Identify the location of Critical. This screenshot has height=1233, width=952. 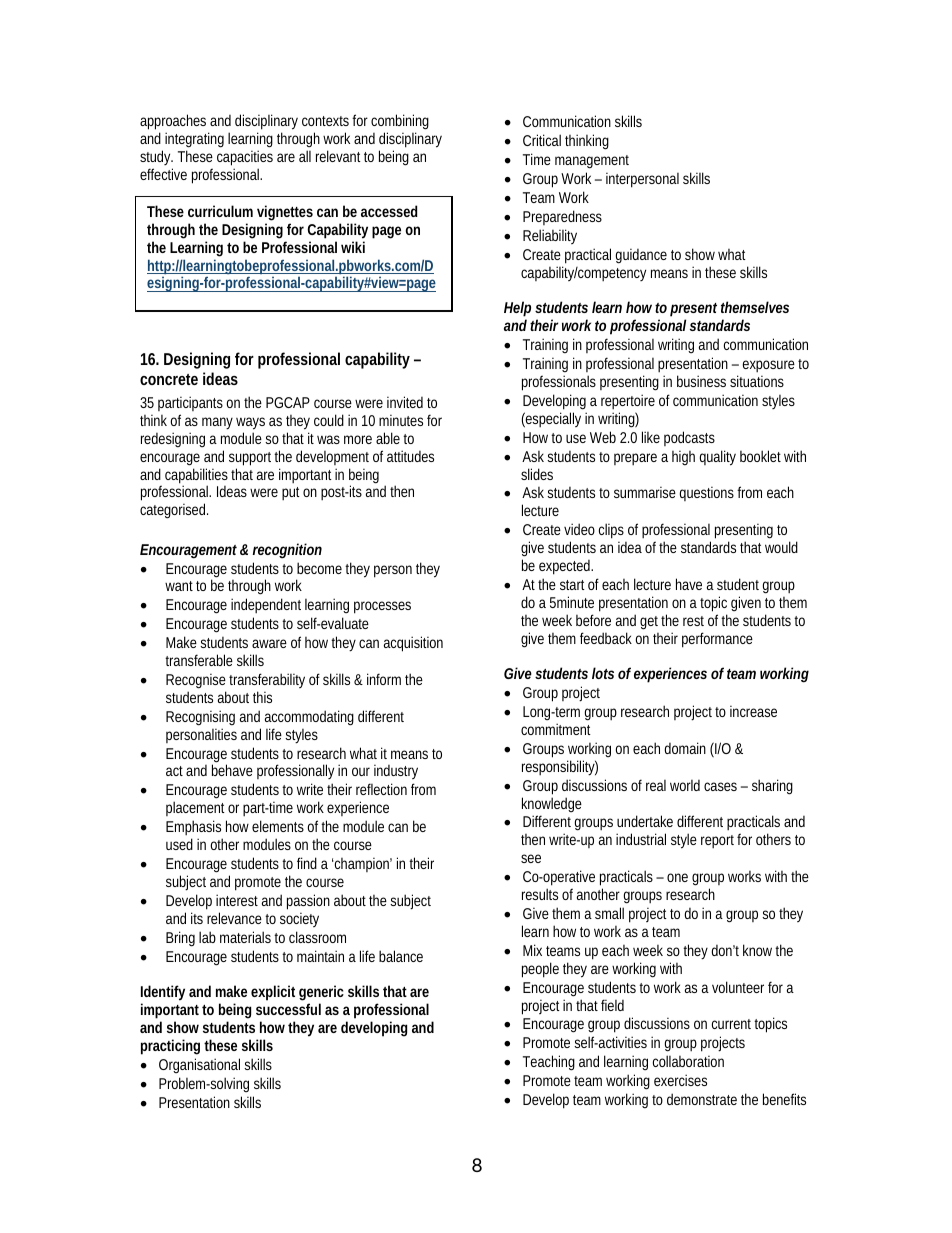
(542, 140).
